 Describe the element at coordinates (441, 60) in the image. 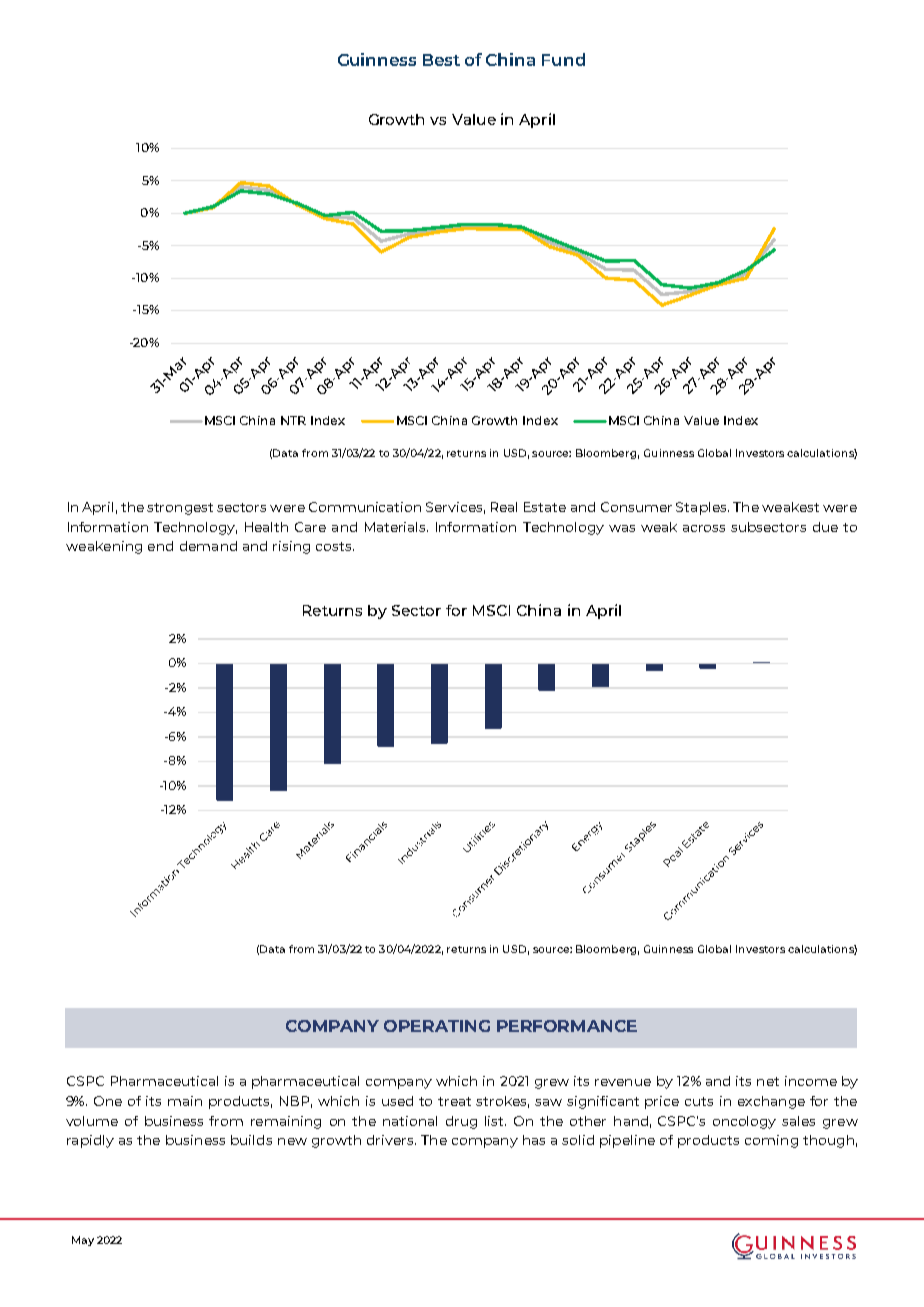

I see `Best` at that location.
